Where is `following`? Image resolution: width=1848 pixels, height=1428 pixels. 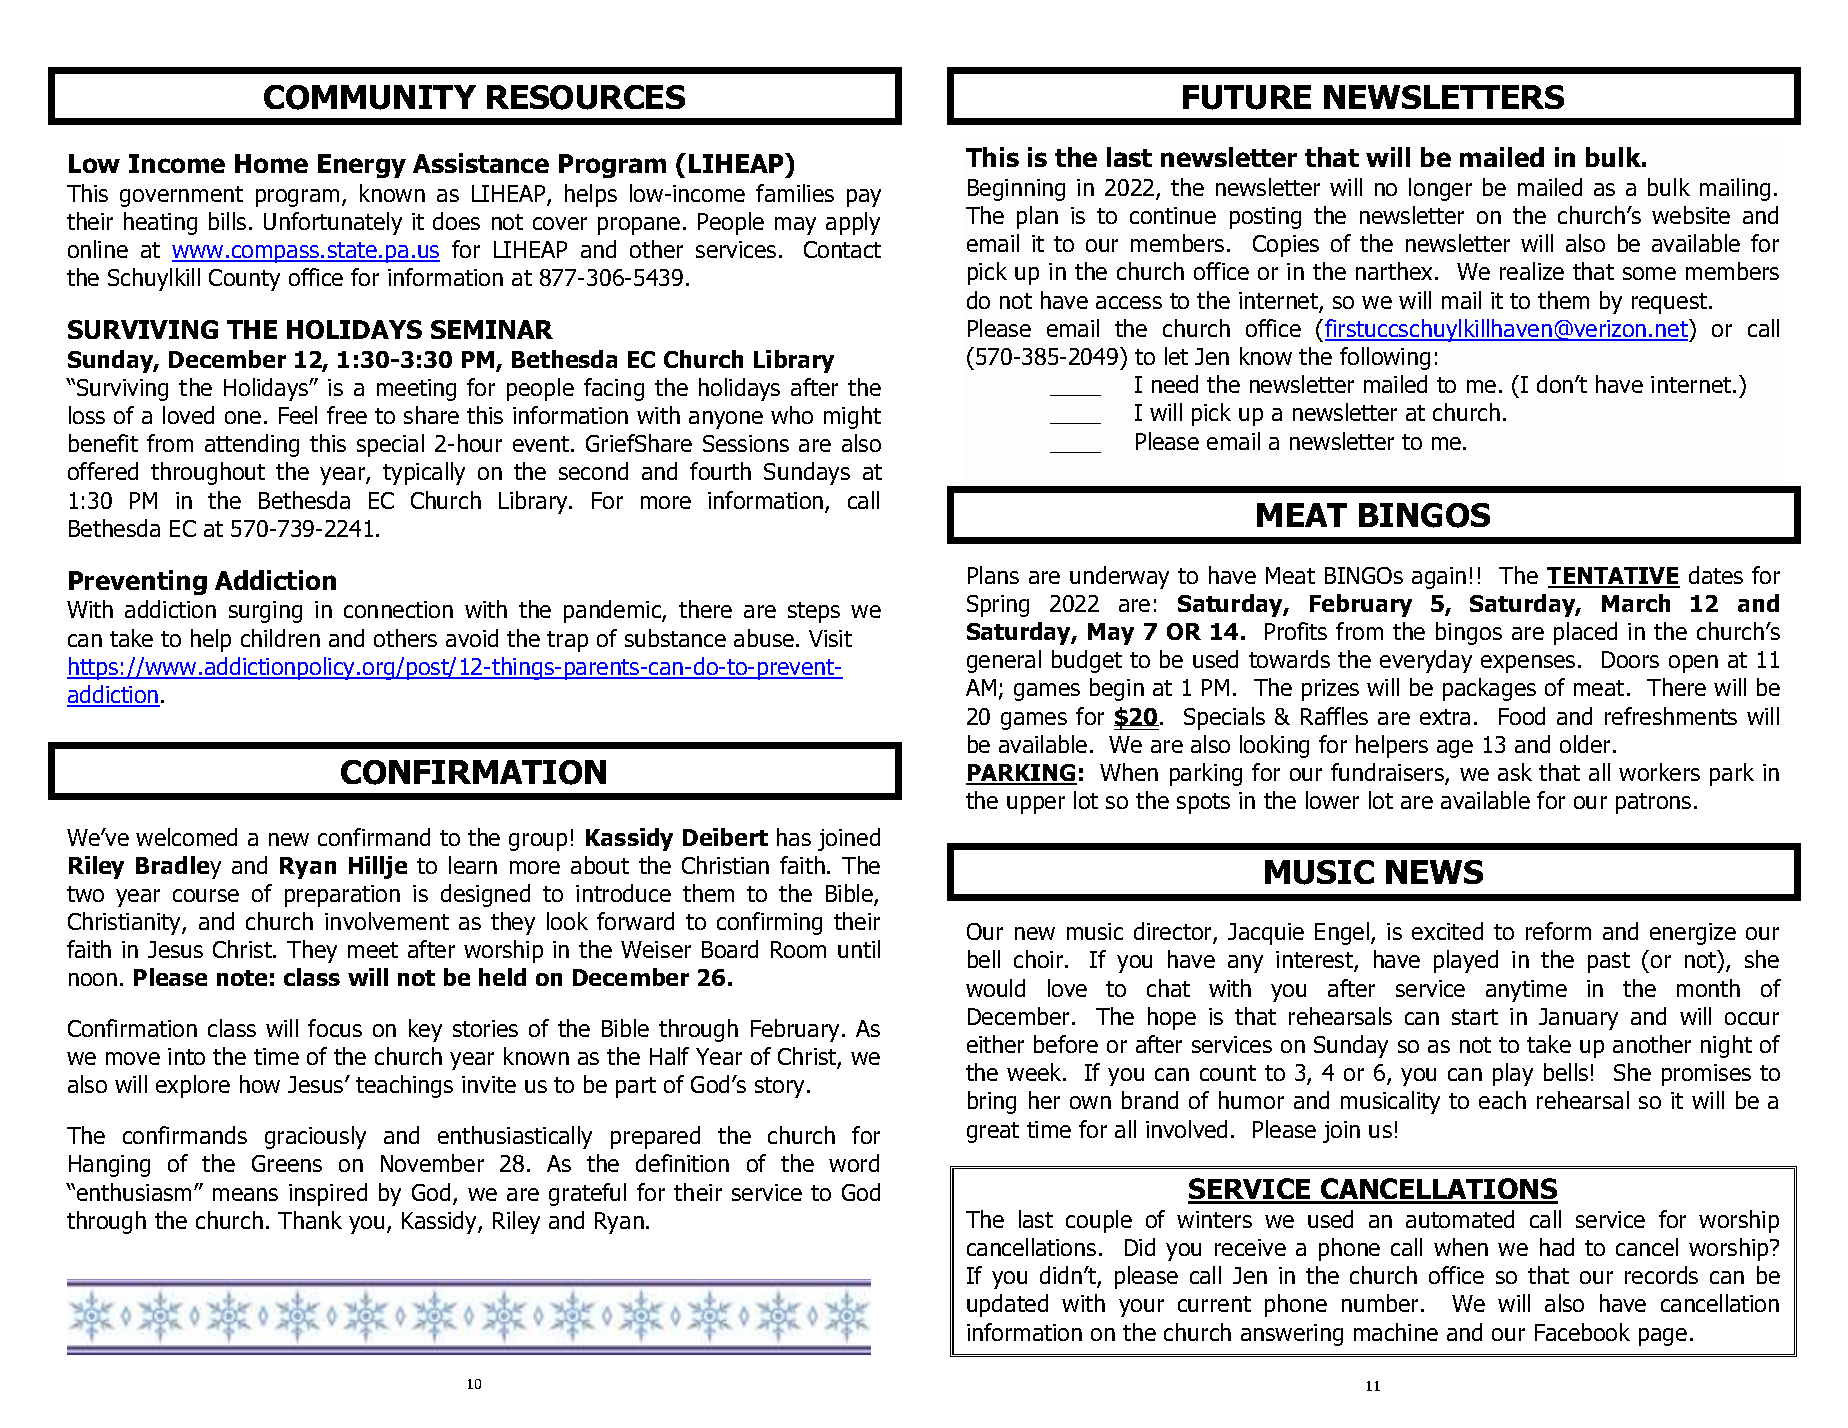
following is located at coordinates (1385, 358).
